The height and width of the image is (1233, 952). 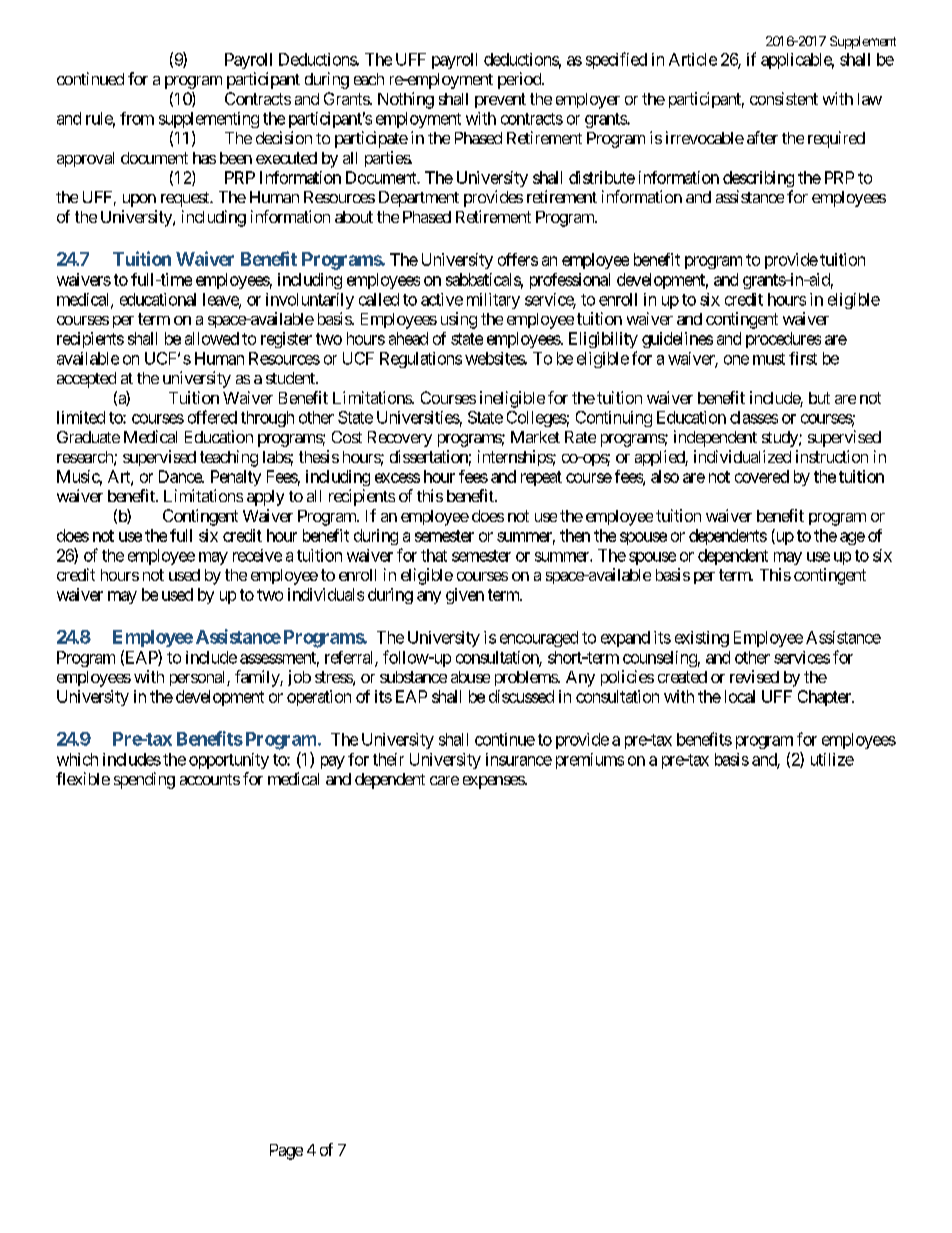 What do you see at coordinates (137, 118) in the image?
I see `from` at bounding box center [137, 118].
